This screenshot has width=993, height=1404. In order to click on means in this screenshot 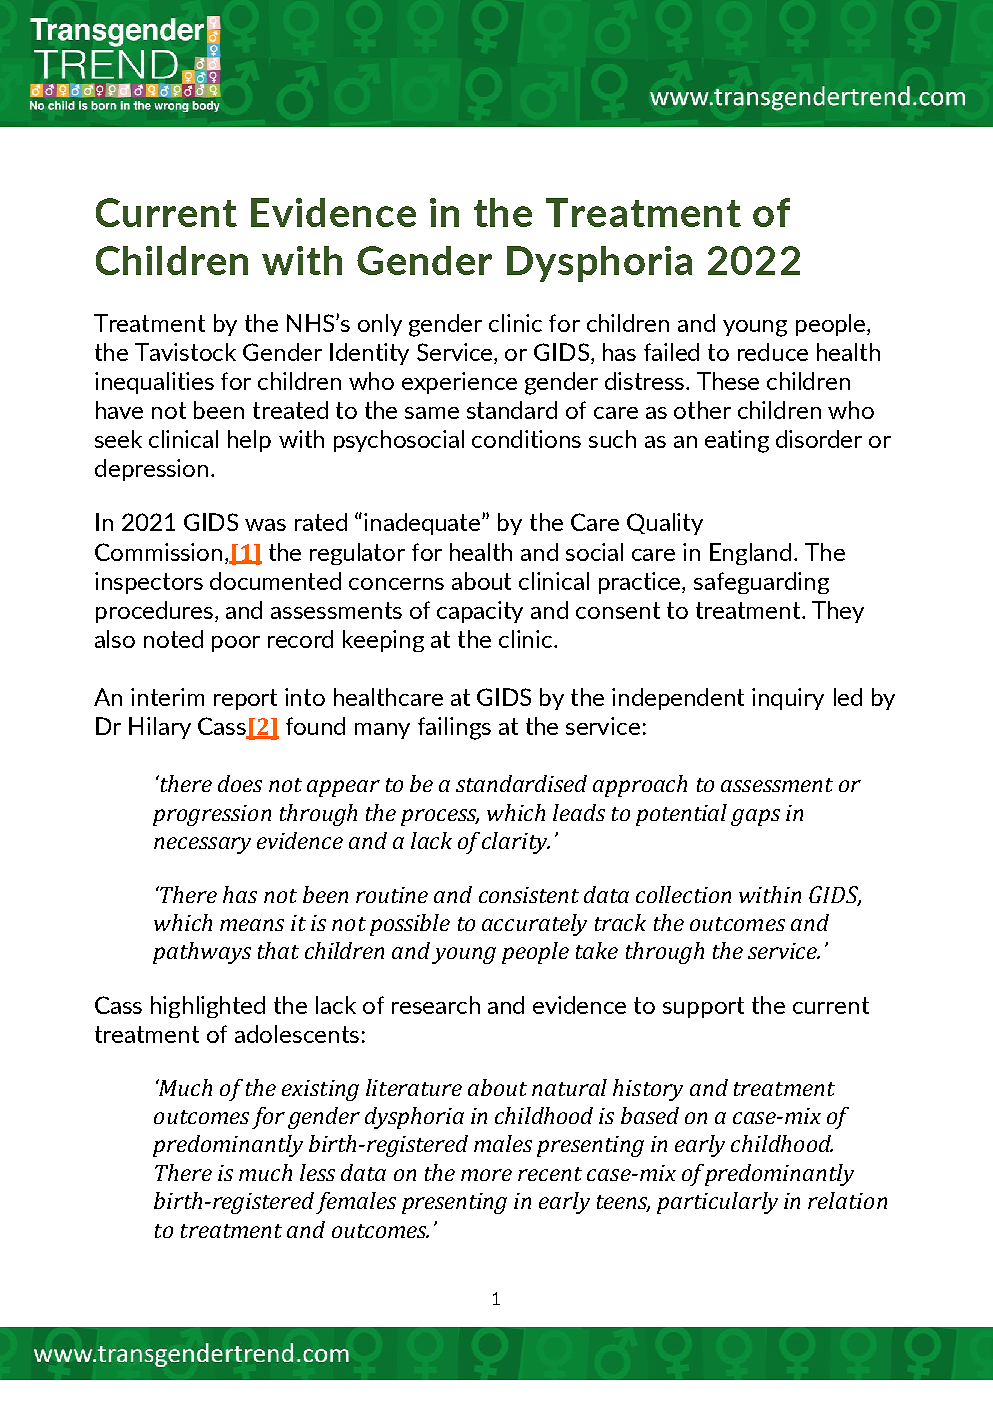, I will do `click(252, 925)`.
